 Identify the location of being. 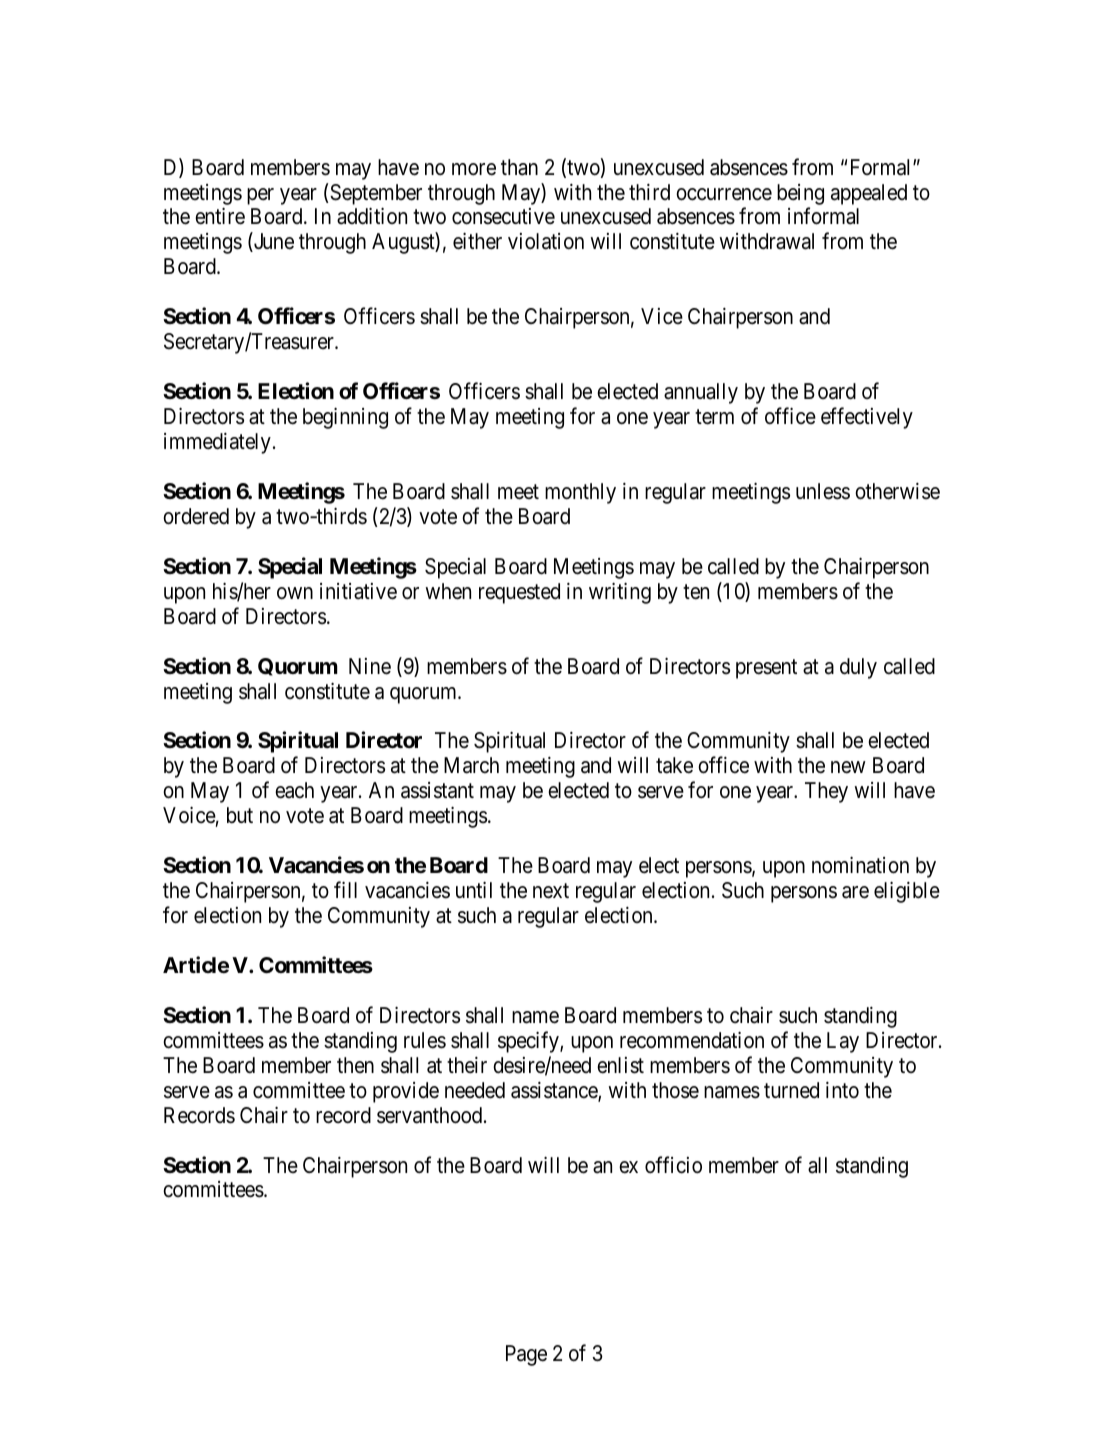
(800, 194).
